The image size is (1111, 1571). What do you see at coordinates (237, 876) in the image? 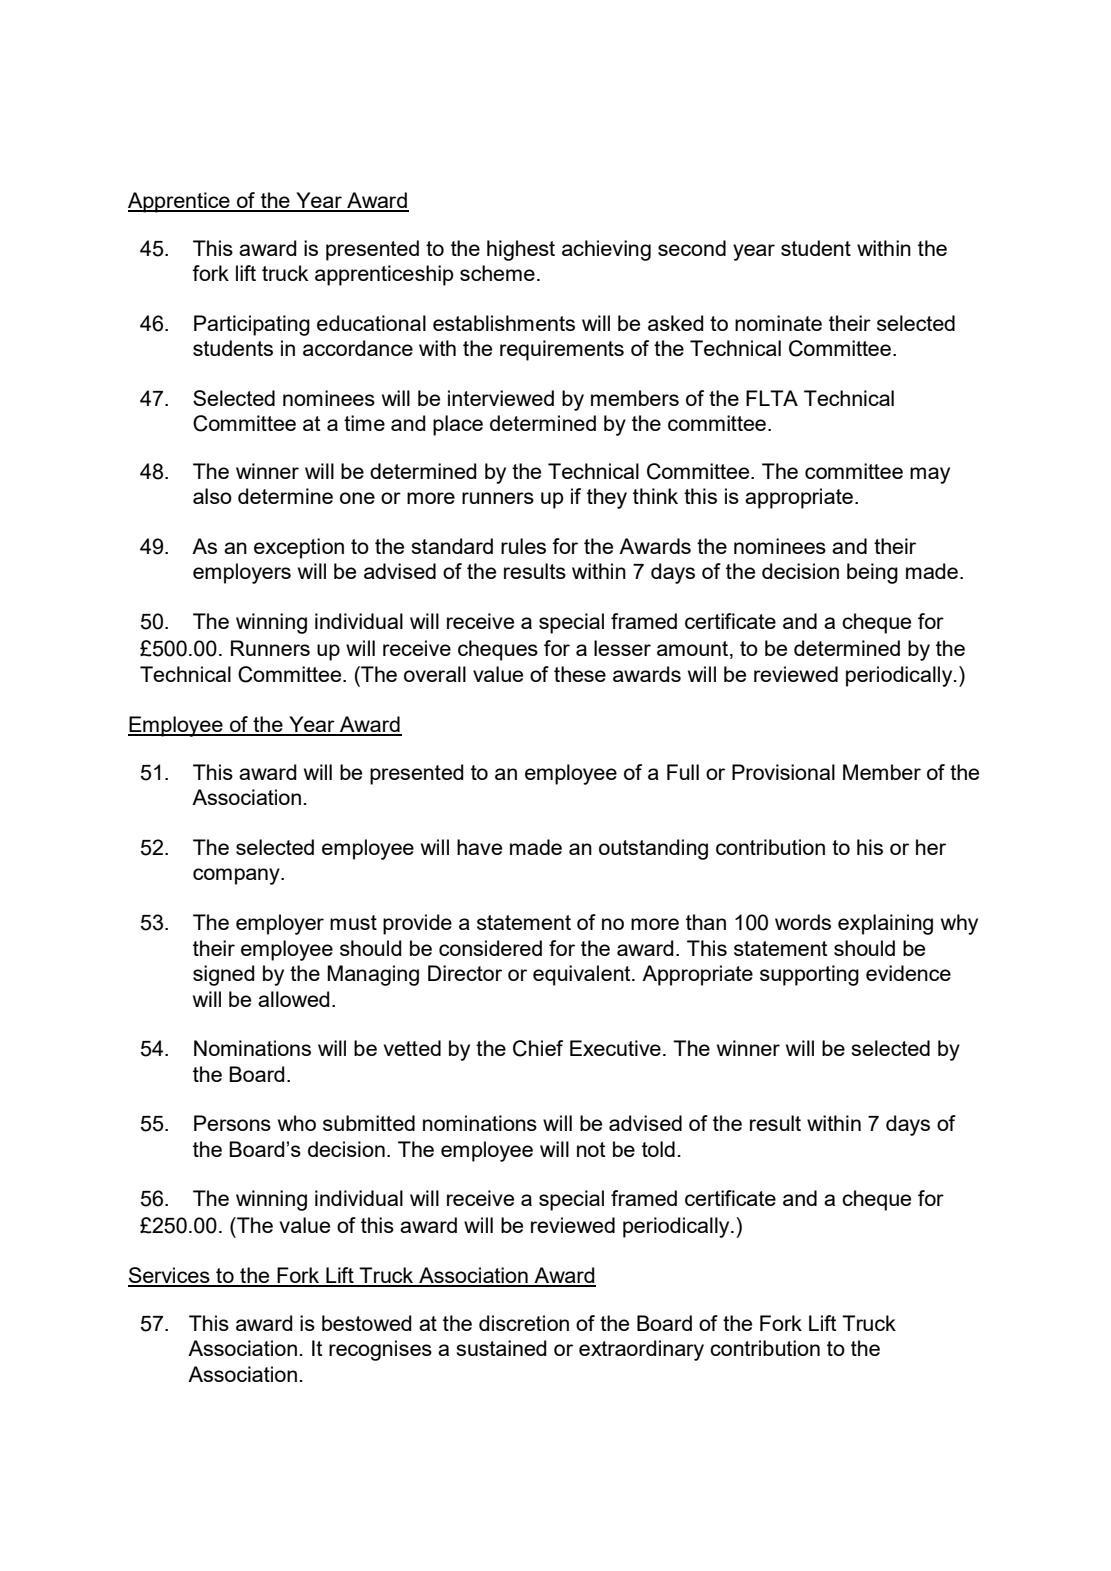
I see `company` at bounding box center [237, 876].
